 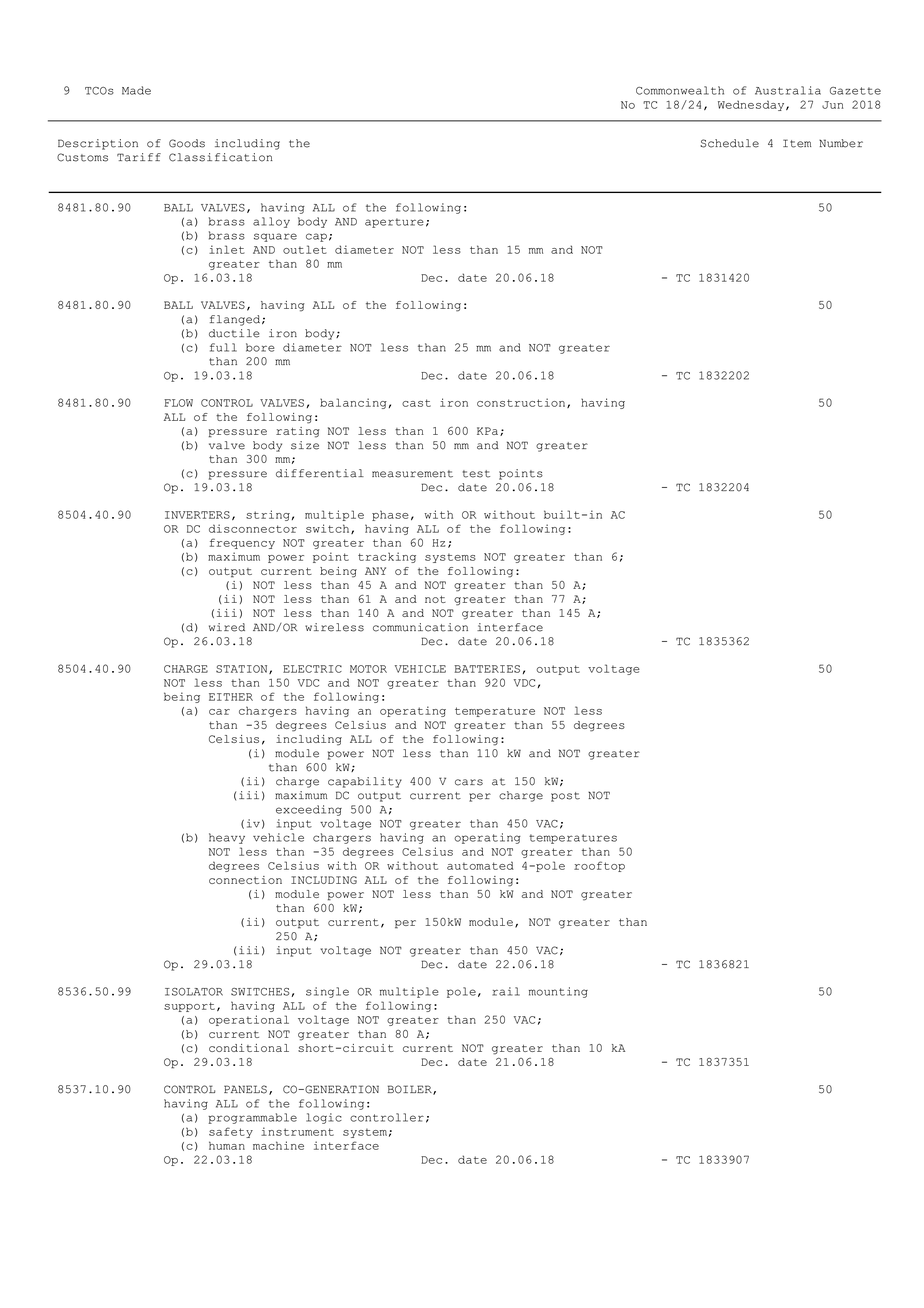 What do you see at coordinates (752, 105) in the page?
I see `Wednesday` at bounding box center [752, 105].
